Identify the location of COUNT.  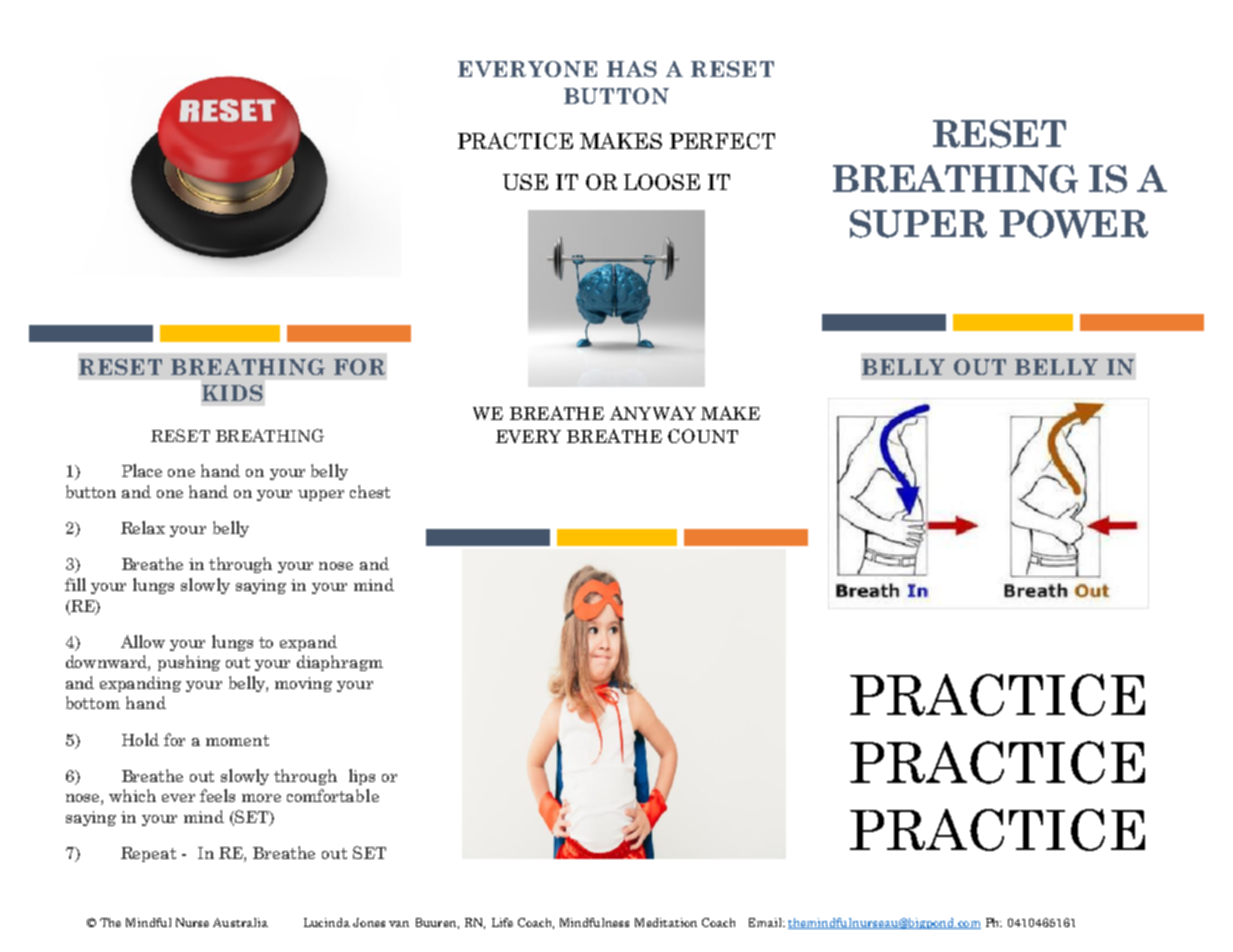
(703, 436).
